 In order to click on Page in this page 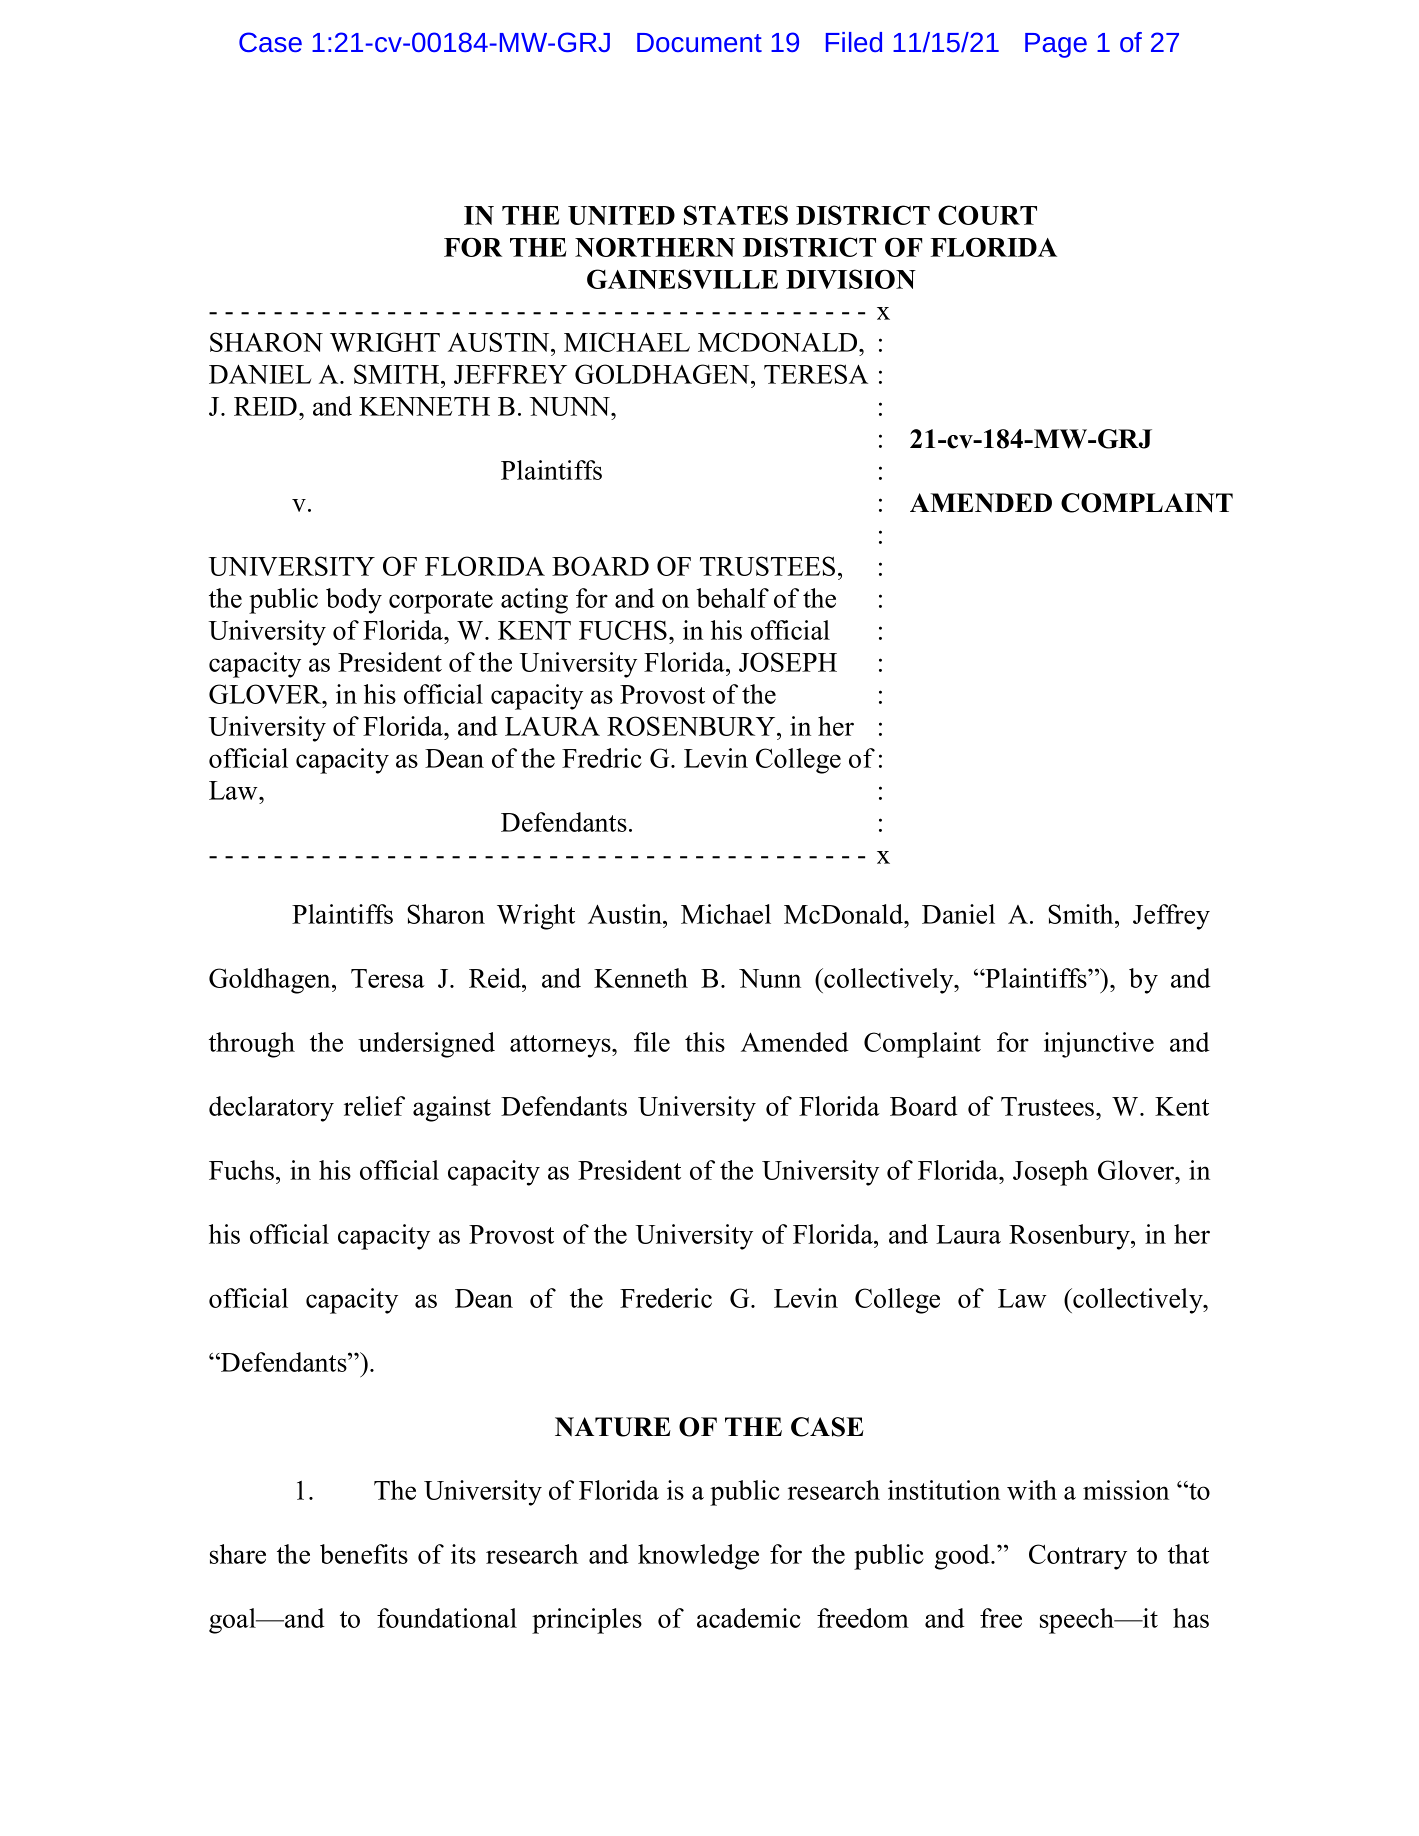, I will do `click(1056, 45)`.
